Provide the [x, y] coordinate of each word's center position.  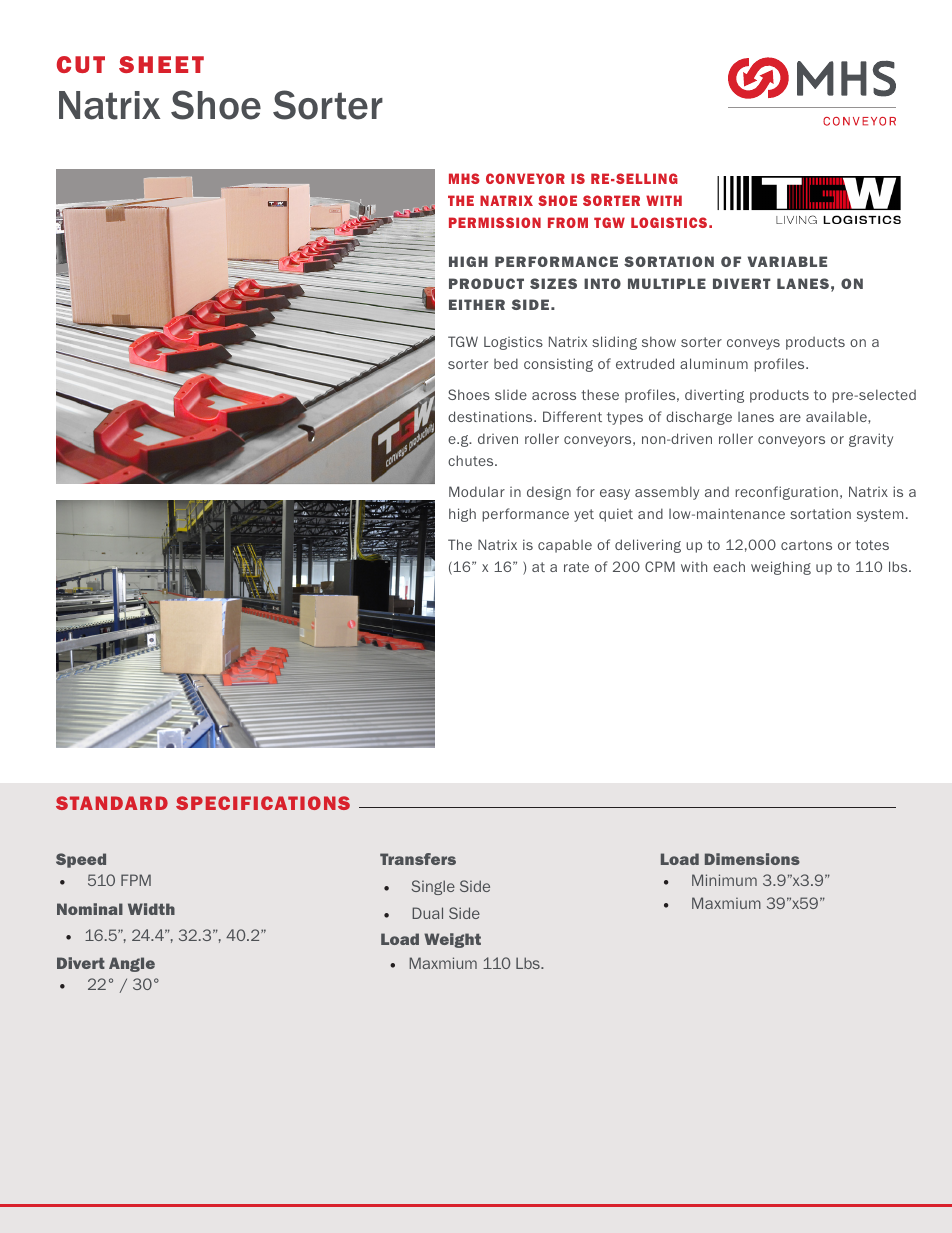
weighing [781, 568]
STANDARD [112, 803]
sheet [161, 64]
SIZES [553, 283]
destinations [491, 416]
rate [576, 567]
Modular [477, 491]
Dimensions [752, 859]
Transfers [418, 859]
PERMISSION [495, 222]
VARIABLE [787, 261]
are [790, 418]
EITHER [477, 304]
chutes [472, 460]
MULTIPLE [667, 283]
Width [151, 909]
